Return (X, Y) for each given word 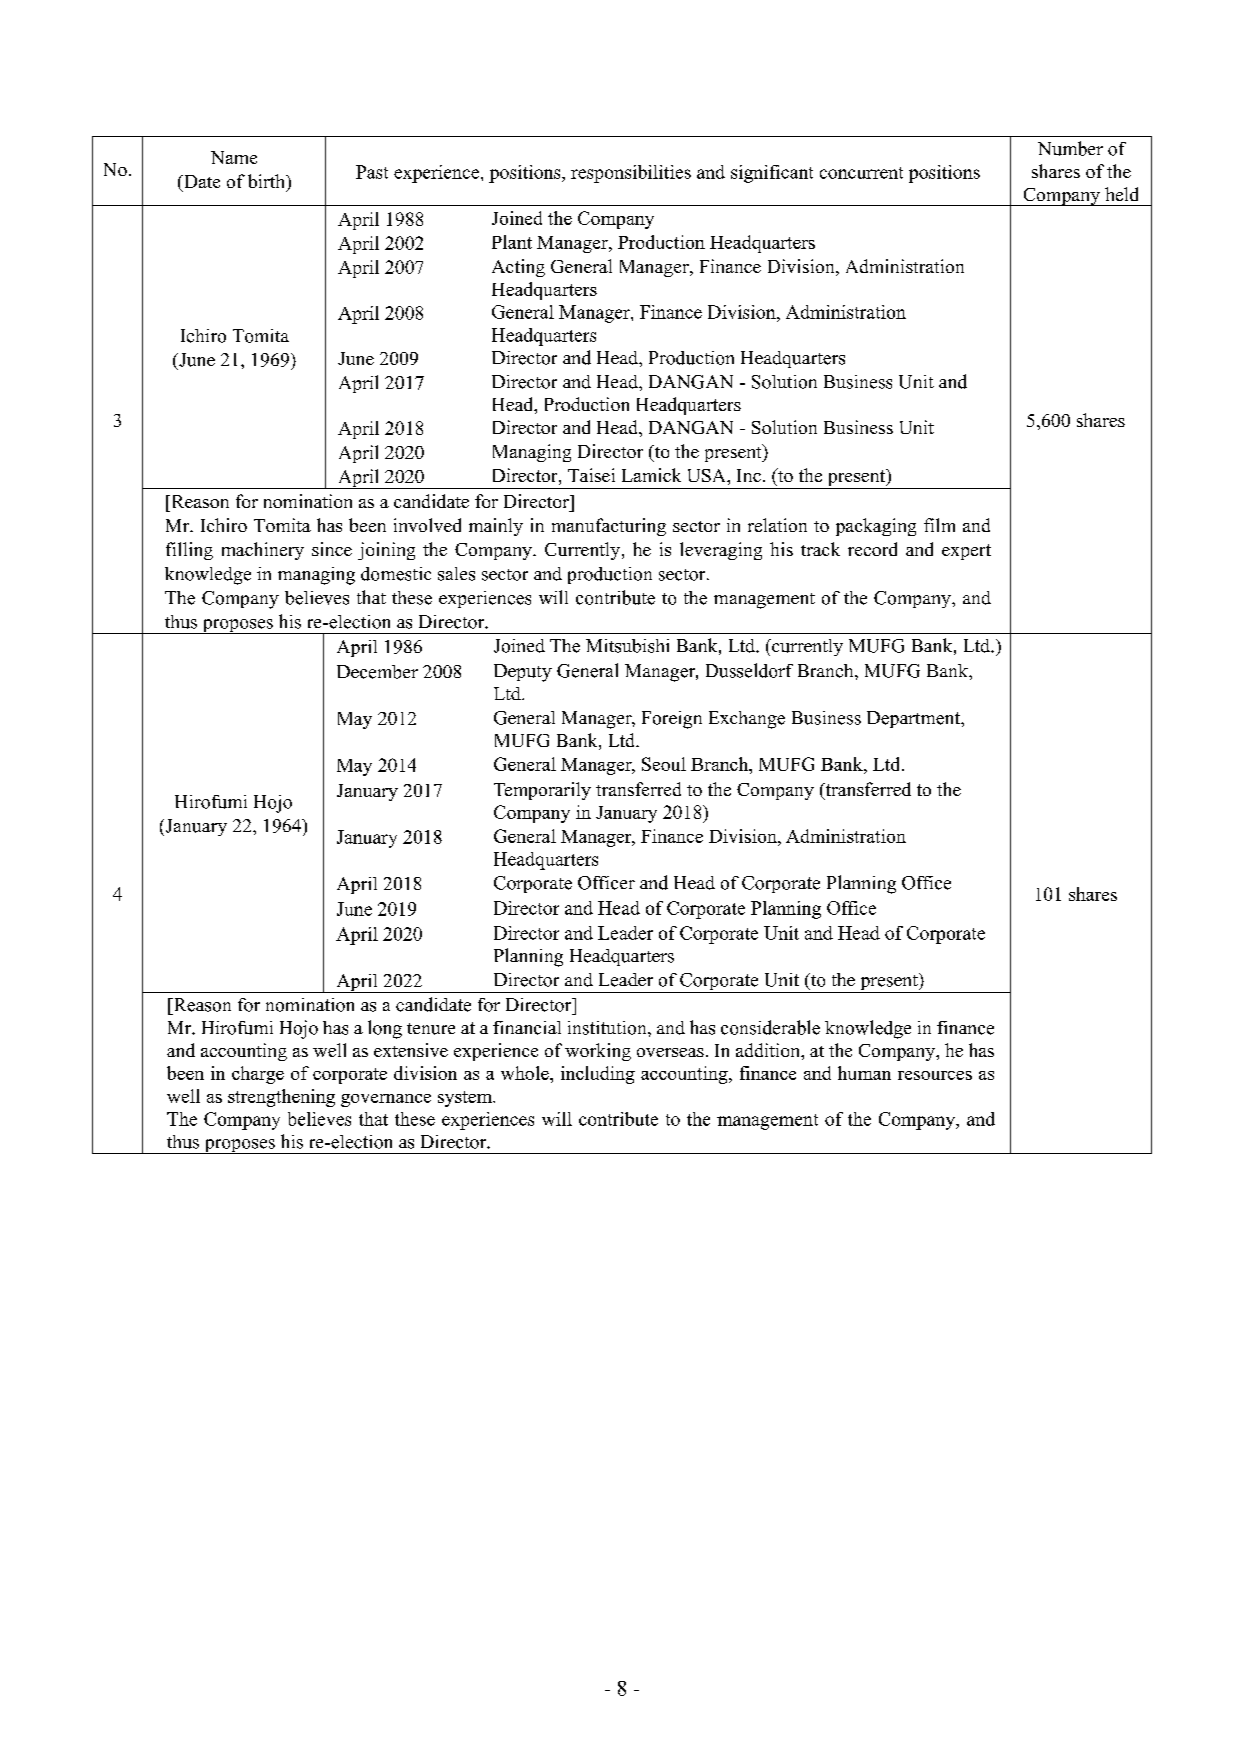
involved (427, 525)
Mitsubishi (627, 646)
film (939, 525)
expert (966, 552)
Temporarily (542, 791)
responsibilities (631, 174)
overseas (670, 1052)
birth (267, 181)
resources (935, 1075)
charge (258, 1075)
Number (1070, 148)
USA (708, 475)
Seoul (664, 764)
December (377, 672)
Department (914, 719)
